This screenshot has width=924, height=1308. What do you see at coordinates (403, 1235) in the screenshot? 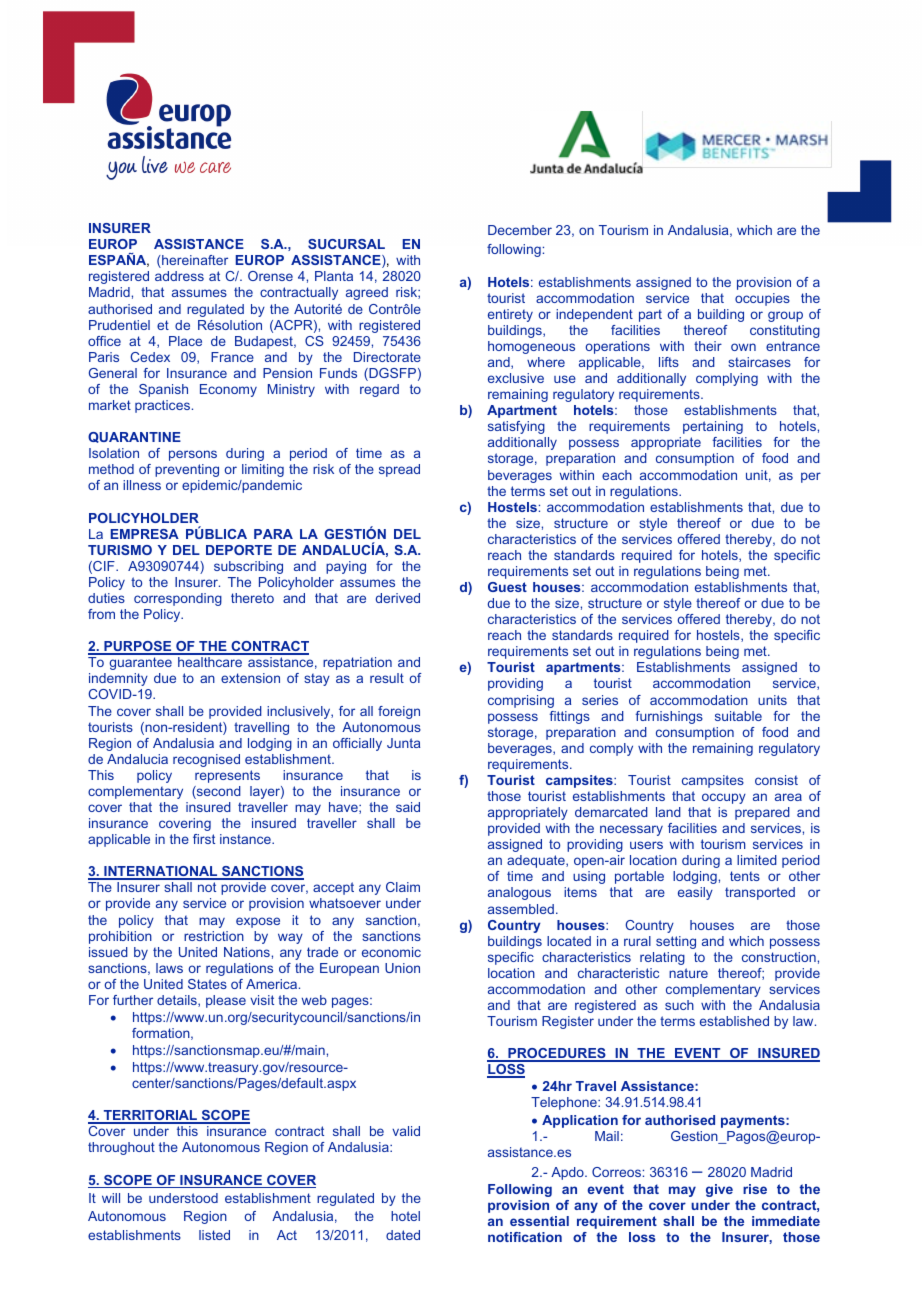
I see `dated` at bounding box center [403, 1235].
